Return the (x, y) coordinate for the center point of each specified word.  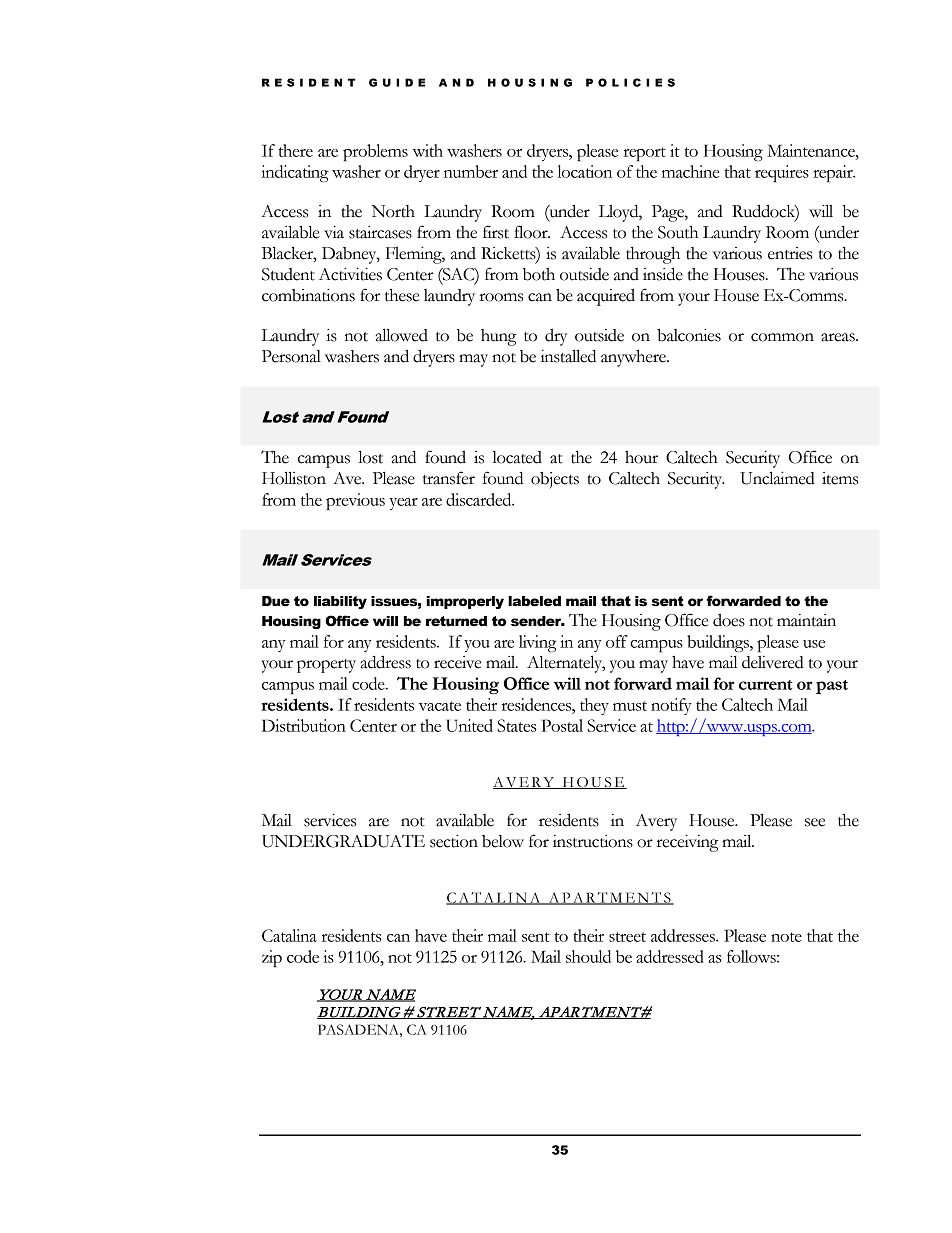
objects (555, 480)
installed (568, 356)
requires (782, 174)
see (815, 822)
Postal (562, 725)
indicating (295, 173)
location (585, 171)
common (782, 337)
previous (355, 501)
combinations (308, 295)
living (538, 643)
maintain (806, 620)
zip (272, 958)
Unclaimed (777, 478)
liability (340, 602)
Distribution (304, 725)
